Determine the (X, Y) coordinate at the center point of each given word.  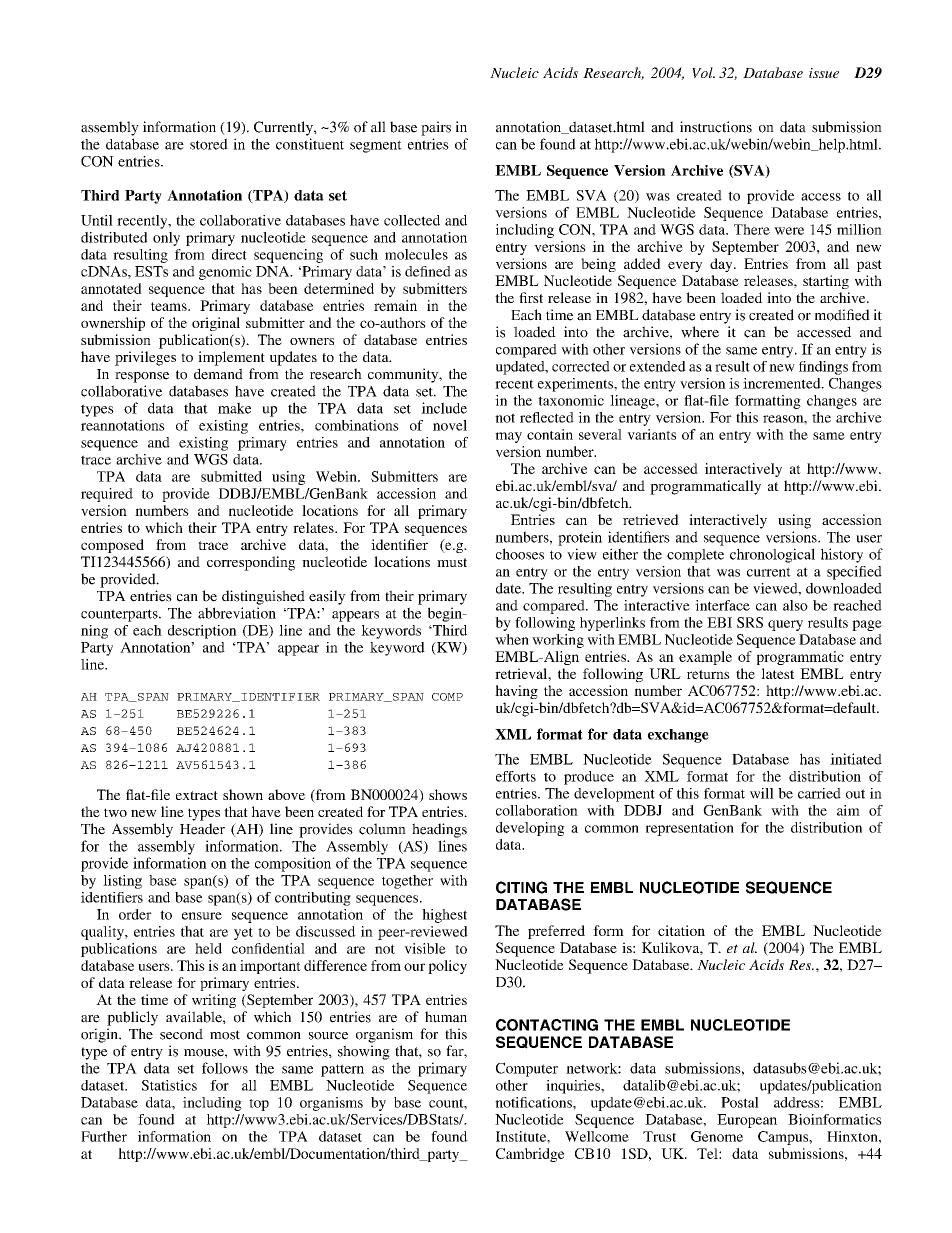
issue (824, 73)
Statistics (169, 1085)
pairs (436, 128)
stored (209, 144)
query (785, 625)
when (512, 639)
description (202, 632)
